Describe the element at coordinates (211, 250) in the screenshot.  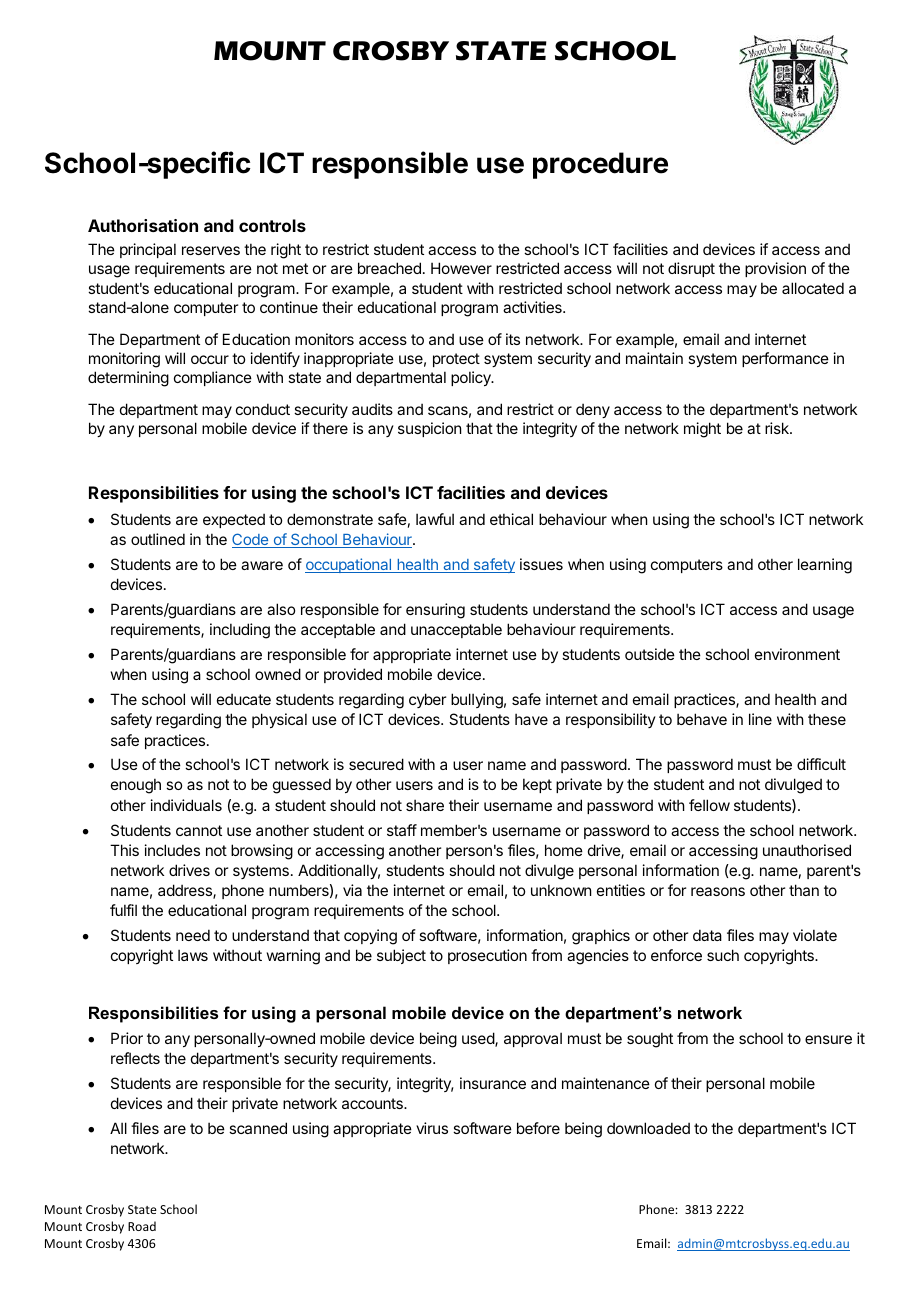
I see `reserves` at that location.
